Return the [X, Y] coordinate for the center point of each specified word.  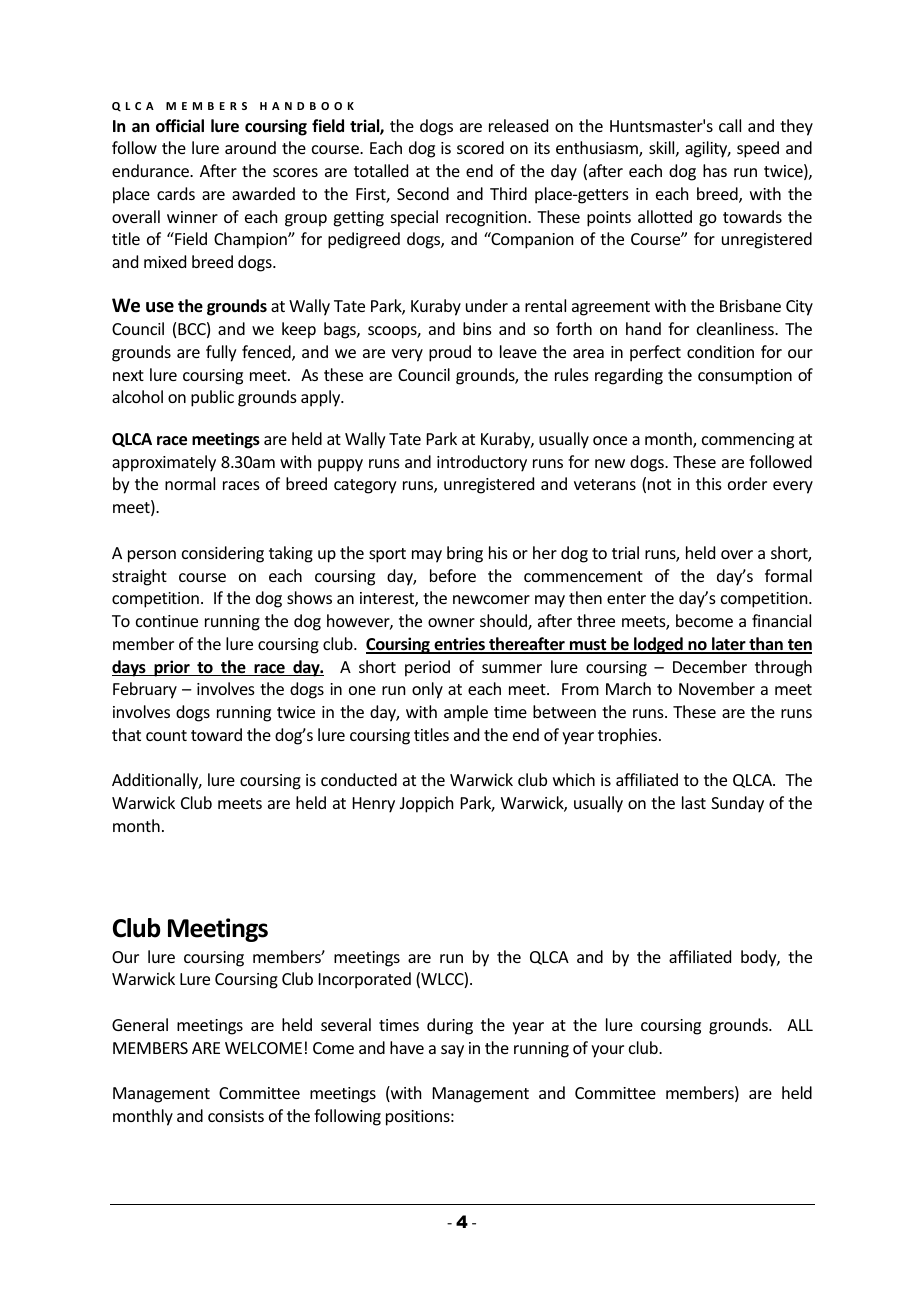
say [452, 1051]
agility [707, 149]
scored [480, 147]
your [607, 1051]
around [250, 147]
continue [167, 621]
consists [236, 1116]
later [729, 645]
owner [451, 622]
